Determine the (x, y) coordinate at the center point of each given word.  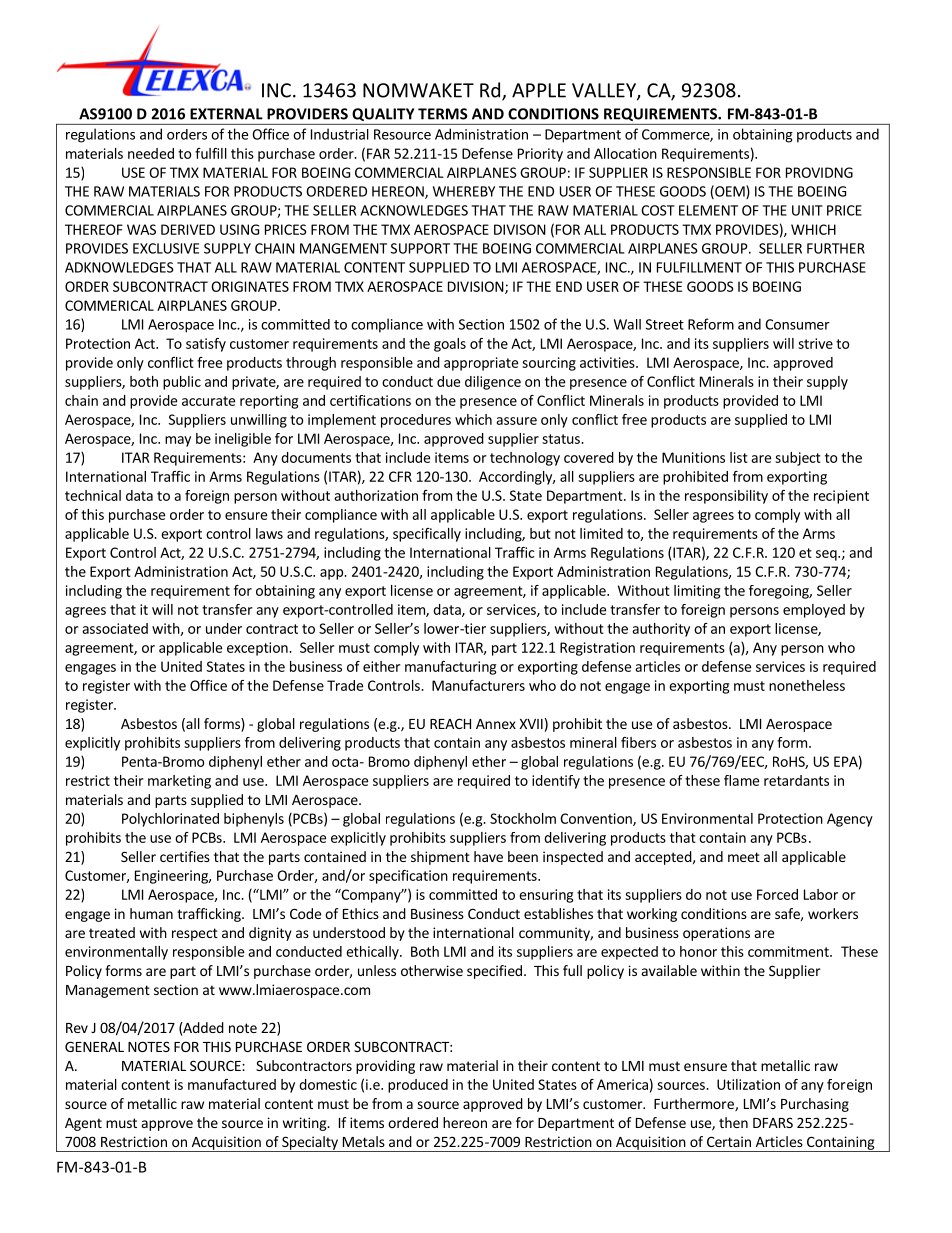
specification (408, 877)
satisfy (206, 345)
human (151, 913)
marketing (179, 782)
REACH (450, 723)
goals (450, 345)
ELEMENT (708, 210)
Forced (777, 894)
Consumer (797, 324)
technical (93, 495)
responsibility (726, 497)
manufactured (232, 1084)
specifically (427, 535)
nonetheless (807, 685)
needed (151, 153)
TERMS (443, 114)
